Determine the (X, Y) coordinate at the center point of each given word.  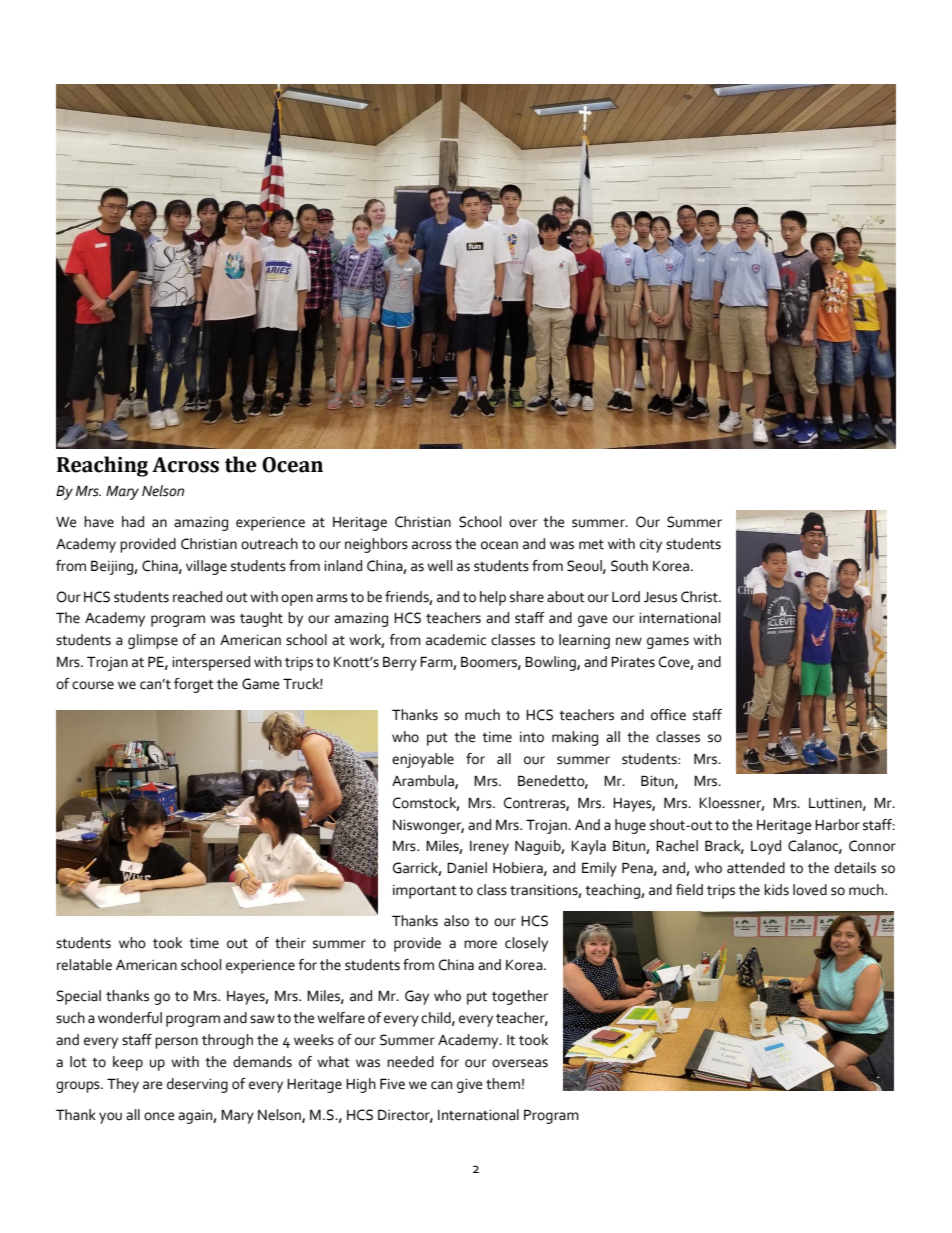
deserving (197, 1085)
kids (776, 890)
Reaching (102, 466)
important (425, 892)
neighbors (376, 545)
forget (194, 685)
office (668, 715)
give (469, 1086)
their (290, 943)
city (651, 546)
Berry (400, 663)
